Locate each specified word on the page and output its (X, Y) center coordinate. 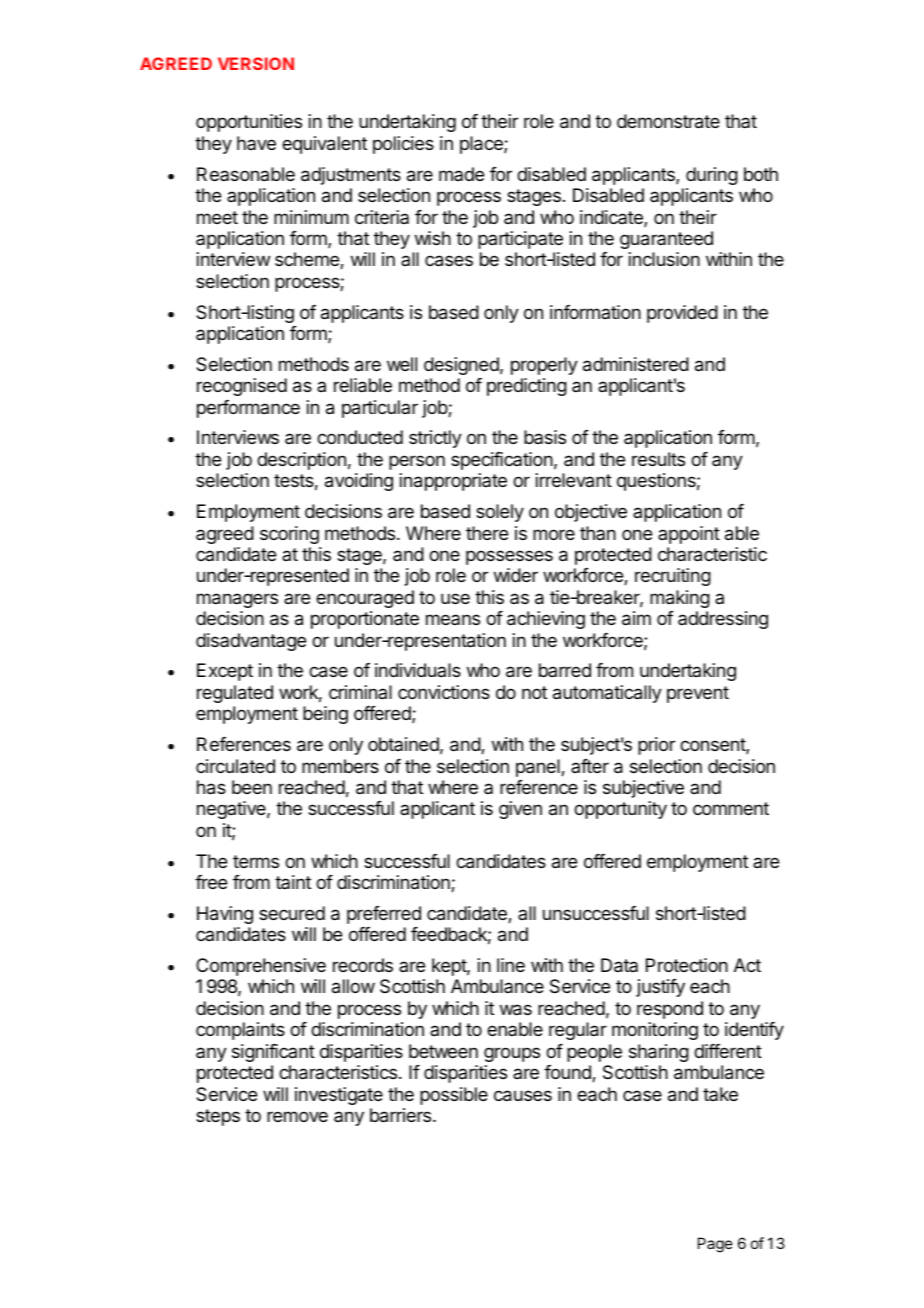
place (482, 145)
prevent (698, 694)
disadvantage (251, 642)
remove (297, 1116)
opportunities (249, 123)
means (453, 619)
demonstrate (668, 121)
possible (454, 1096)
